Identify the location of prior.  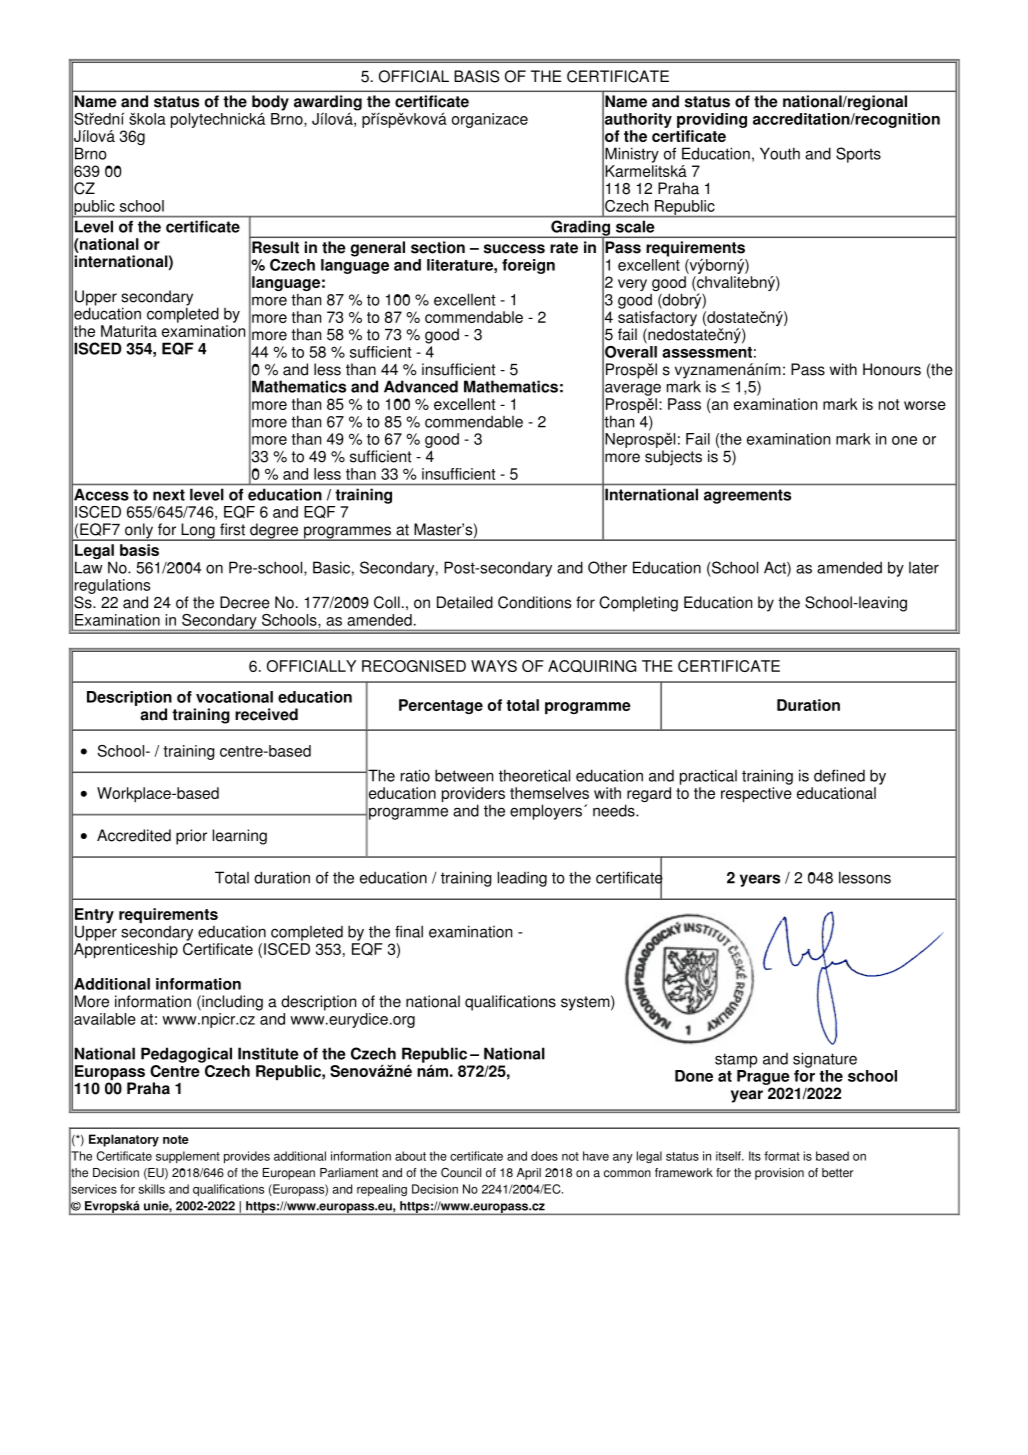
(191, 837).
